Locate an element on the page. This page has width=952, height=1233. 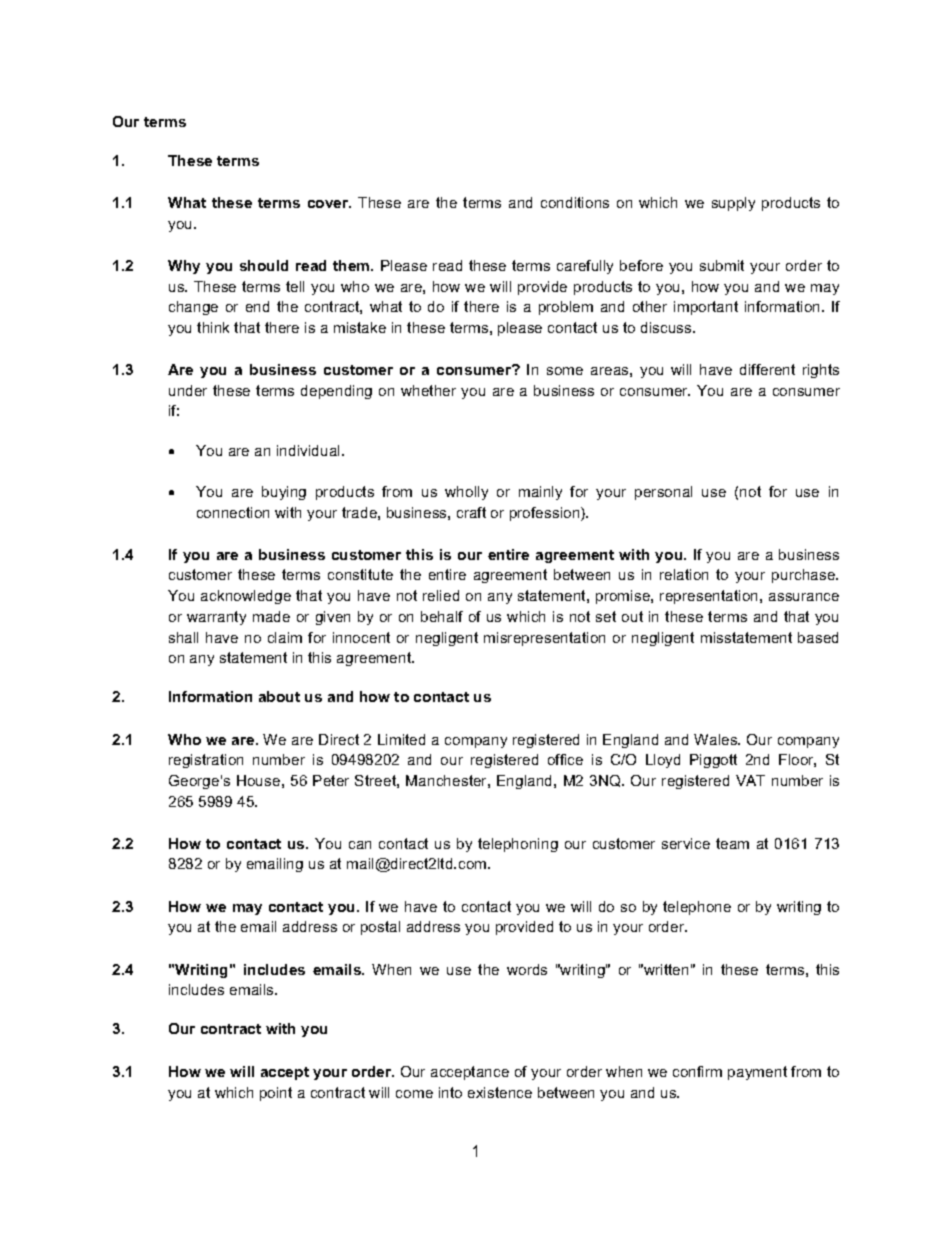
VAT is located at coordinates (750, 780).
